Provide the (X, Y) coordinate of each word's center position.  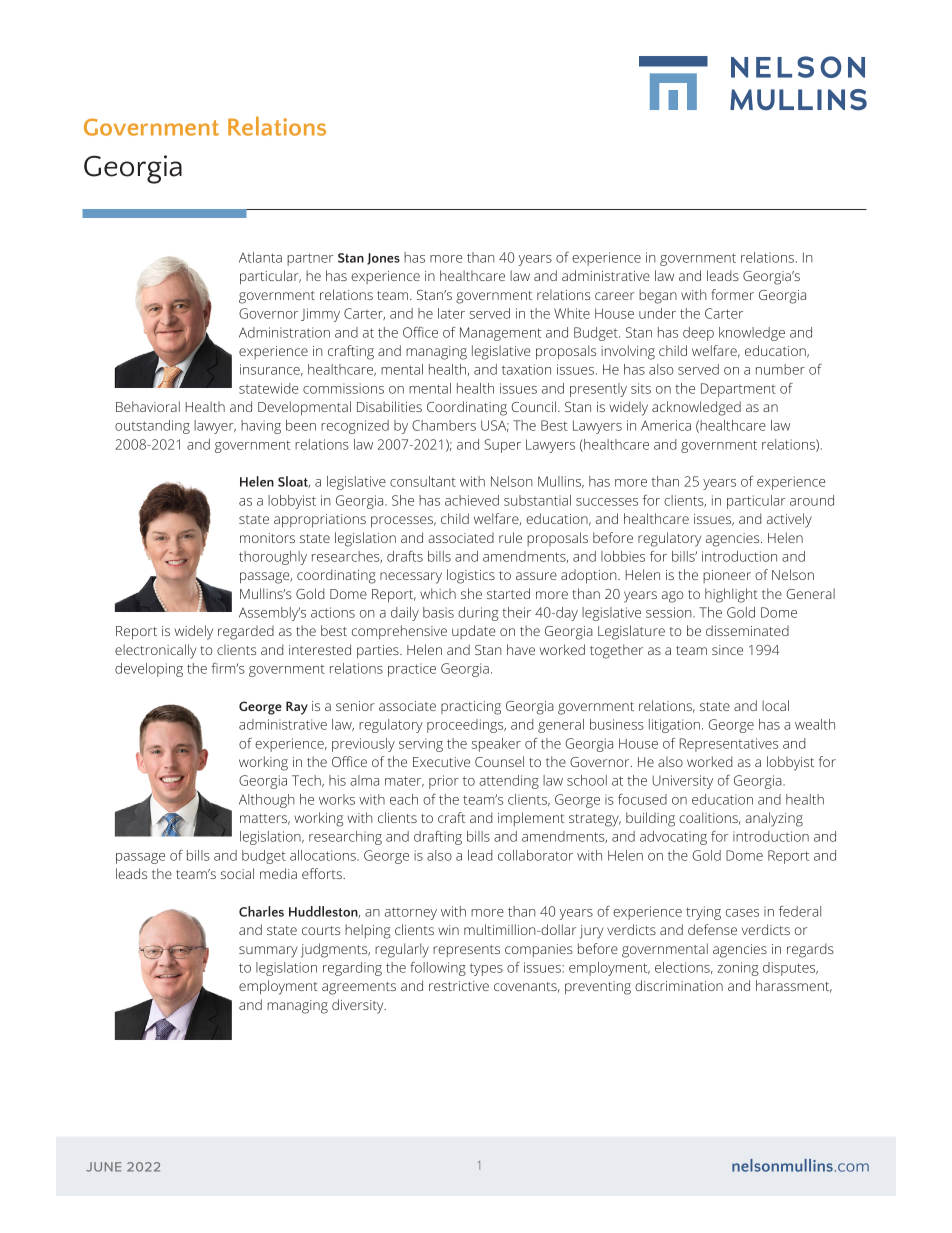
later (451, 313)
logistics (471, 576)
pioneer (727, 576)
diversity (359, 1006)
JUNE (103, 1167)
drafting (438, 838)
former (732, 294)
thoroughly (273, 558)
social (237, 873)
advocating (673, 838)
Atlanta (260, 257)
